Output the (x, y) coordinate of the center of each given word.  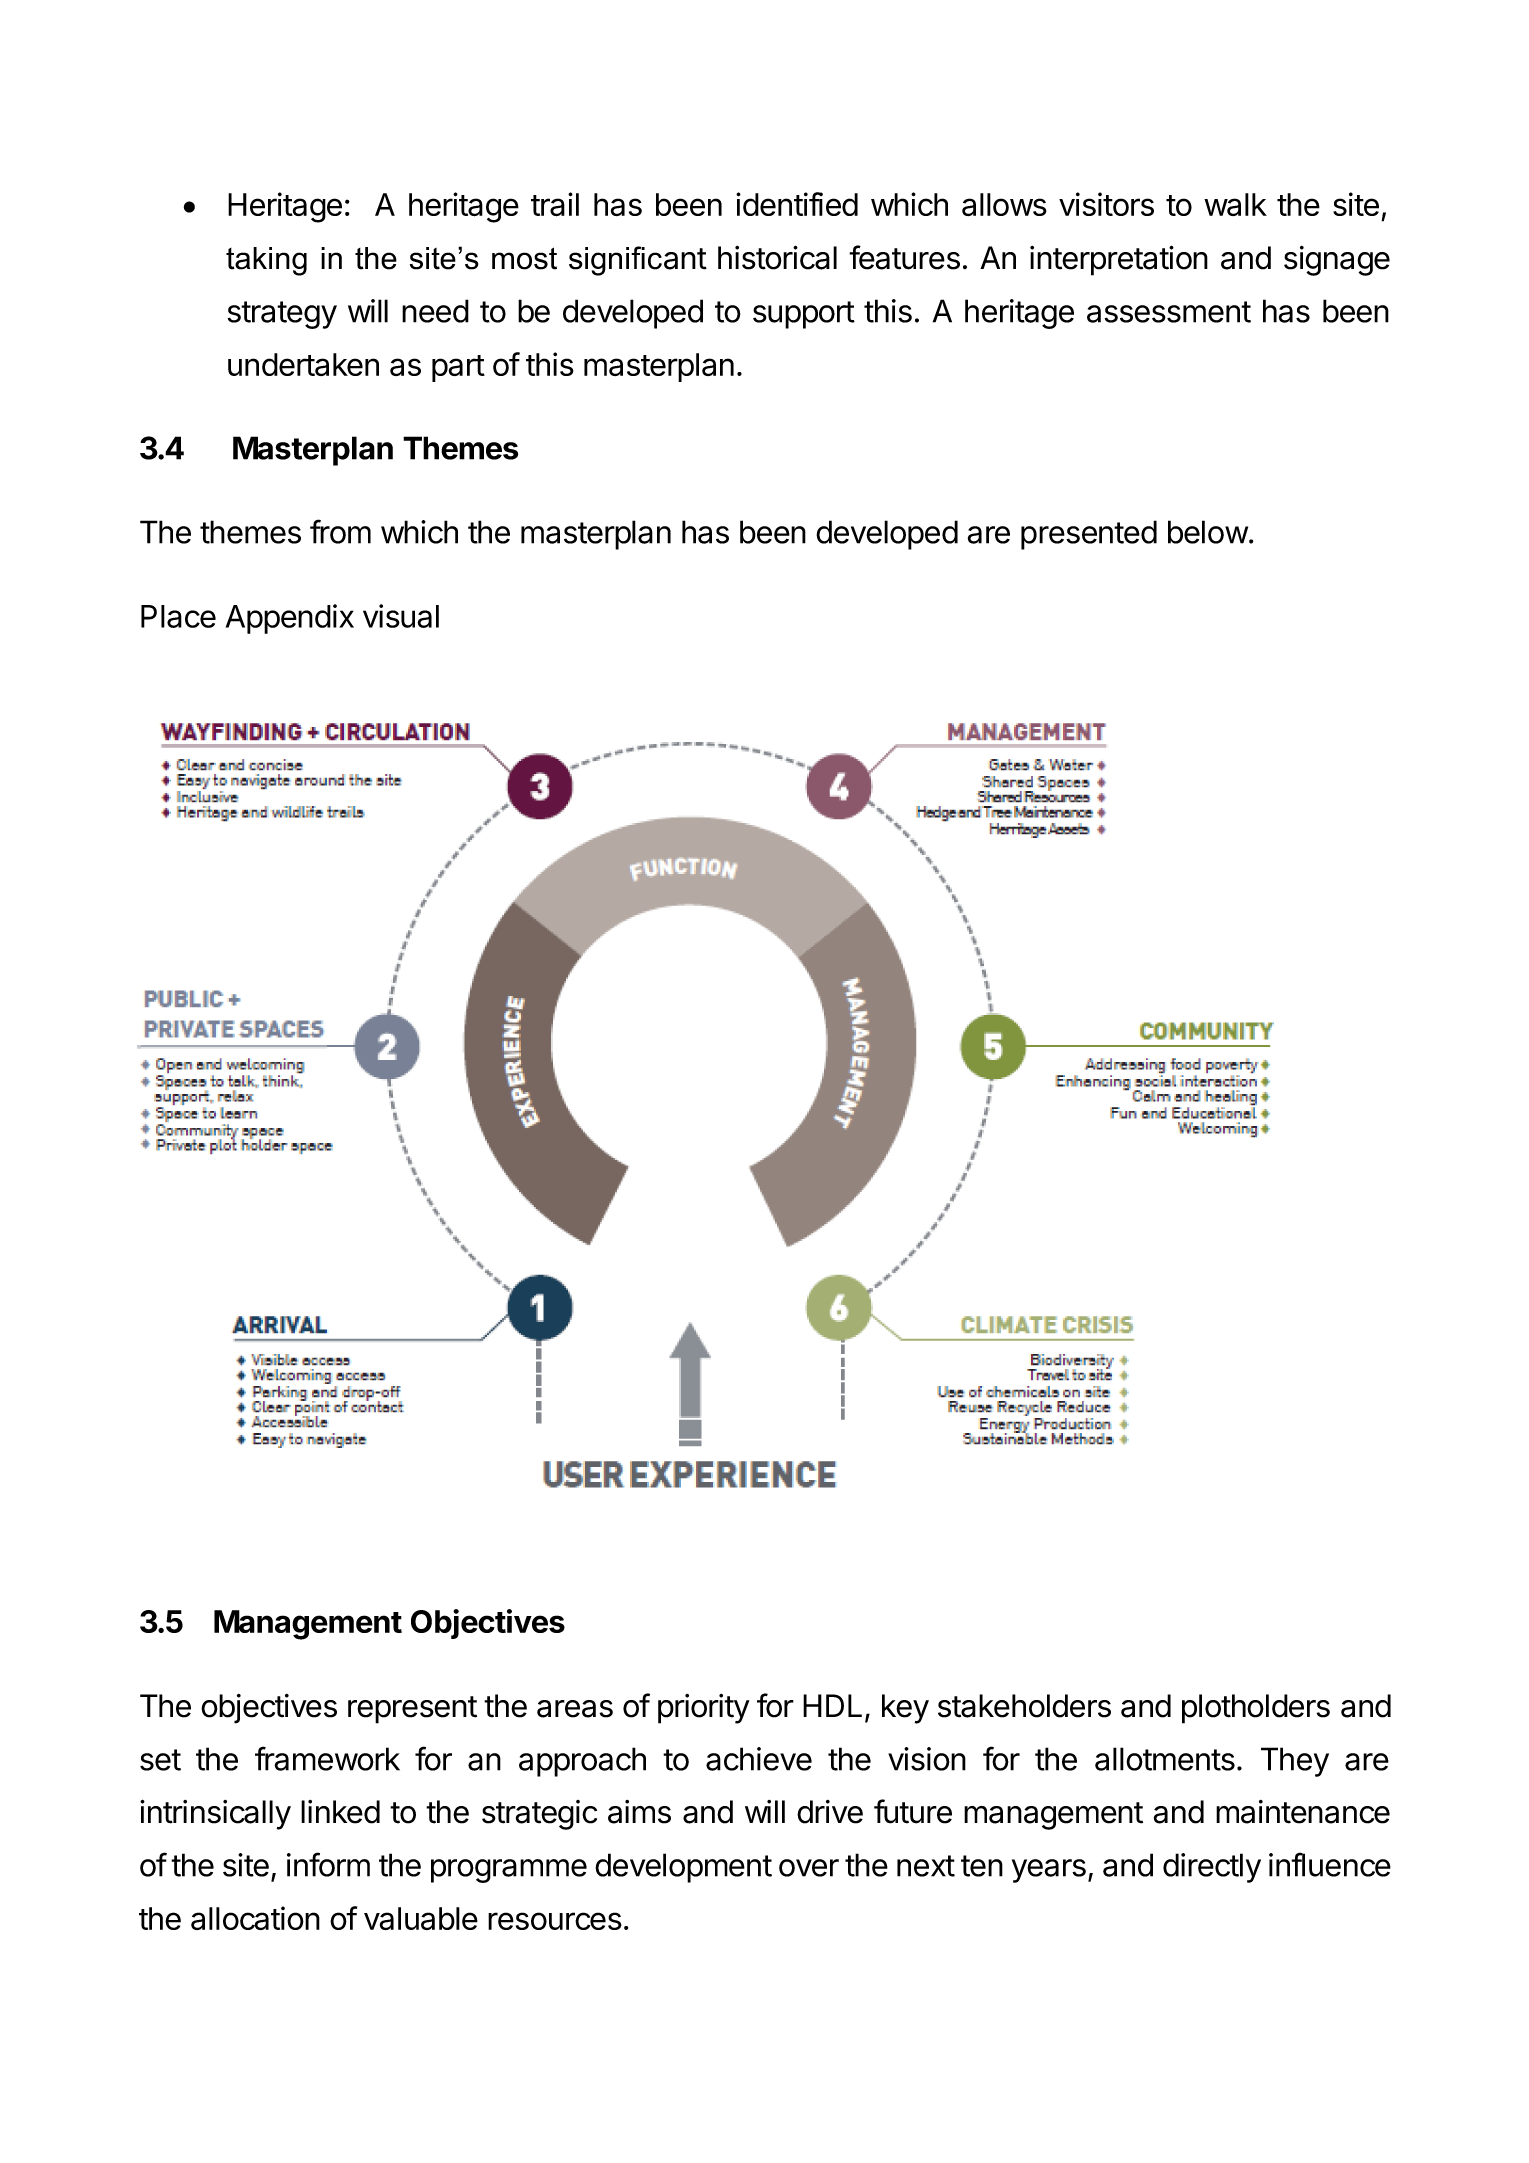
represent (412, 1710)
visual (401, 616)
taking (266, 261)
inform (328, 1864)
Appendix (290, 619)
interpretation (1119, 260)
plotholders (1256, 1709)
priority (704, 1709)
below (1208, 532)
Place (178, 616)
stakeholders (1024, 1706)
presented (1089, 535)
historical (777, 257)
